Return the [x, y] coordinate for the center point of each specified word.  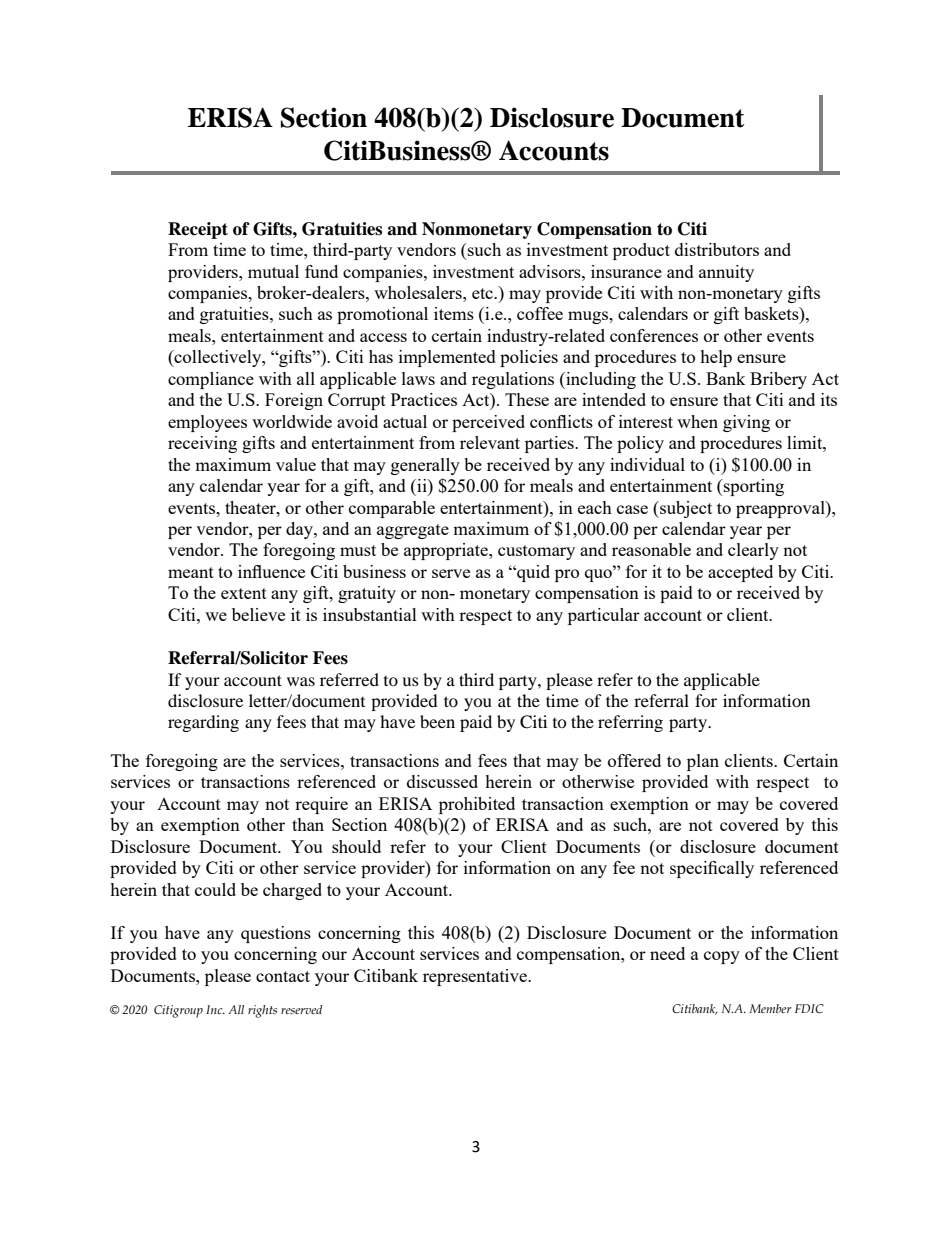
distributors [717, 249]
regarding [203, 723]
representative [476, 977]
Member [770, 1008]
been [437, 721]
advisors [551, 271]
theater [251, 507]
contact [283, 976]
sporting [753, 487]
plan [703, 762]
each [595, 507]
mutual [273, 271]
